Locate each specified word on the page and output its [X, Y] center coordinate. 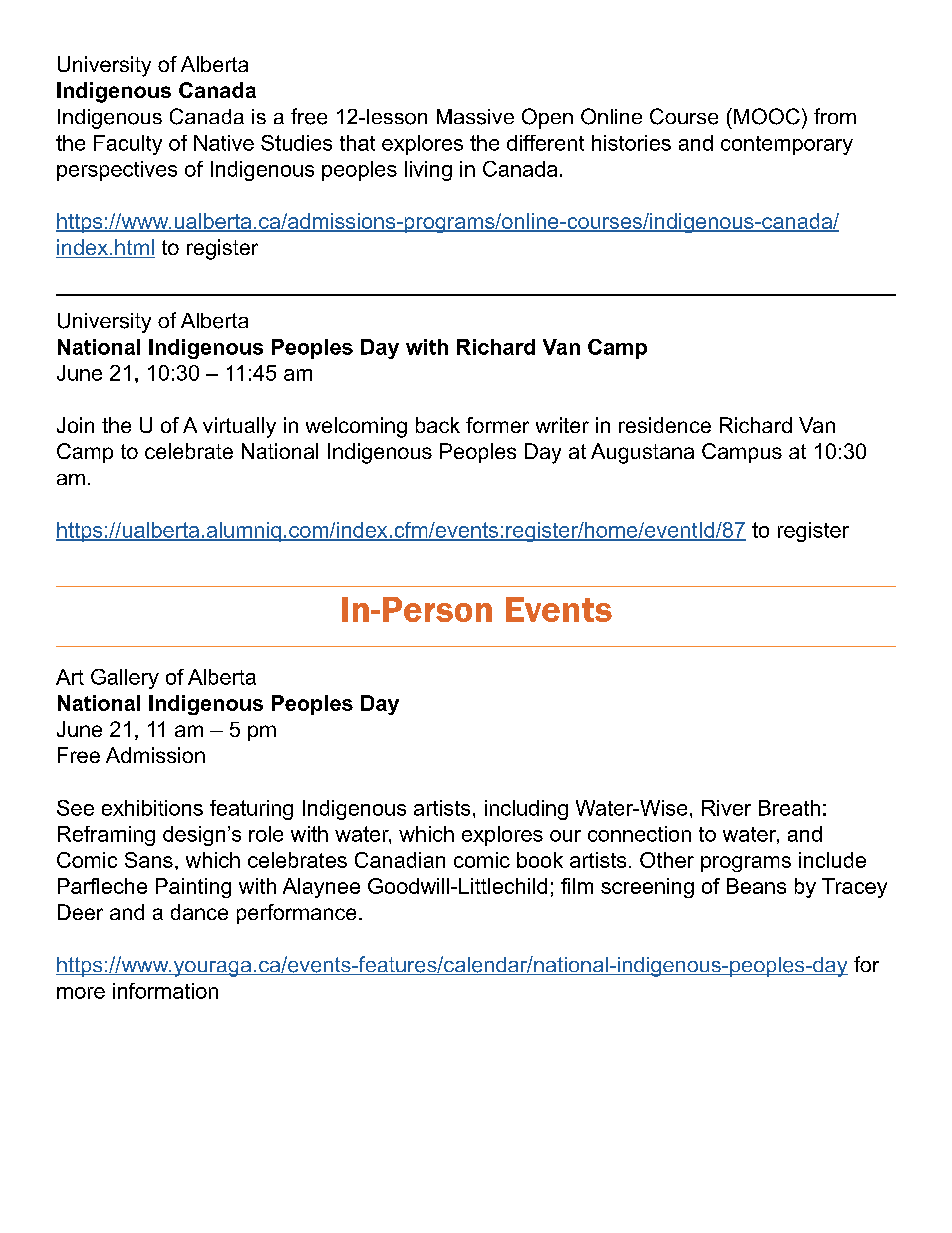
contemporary [787, 145]
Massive [475, 117]
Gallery [125, 679]
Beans [756, 886]
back [438, 425]
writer [562, 425]
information [165, 991]
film [577, 886]
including [526, 810]
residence [665, 425]
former [497, 425]
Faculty [128, 145]
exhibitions [152, 808]
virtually [239, 427]
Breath [789, 808]
